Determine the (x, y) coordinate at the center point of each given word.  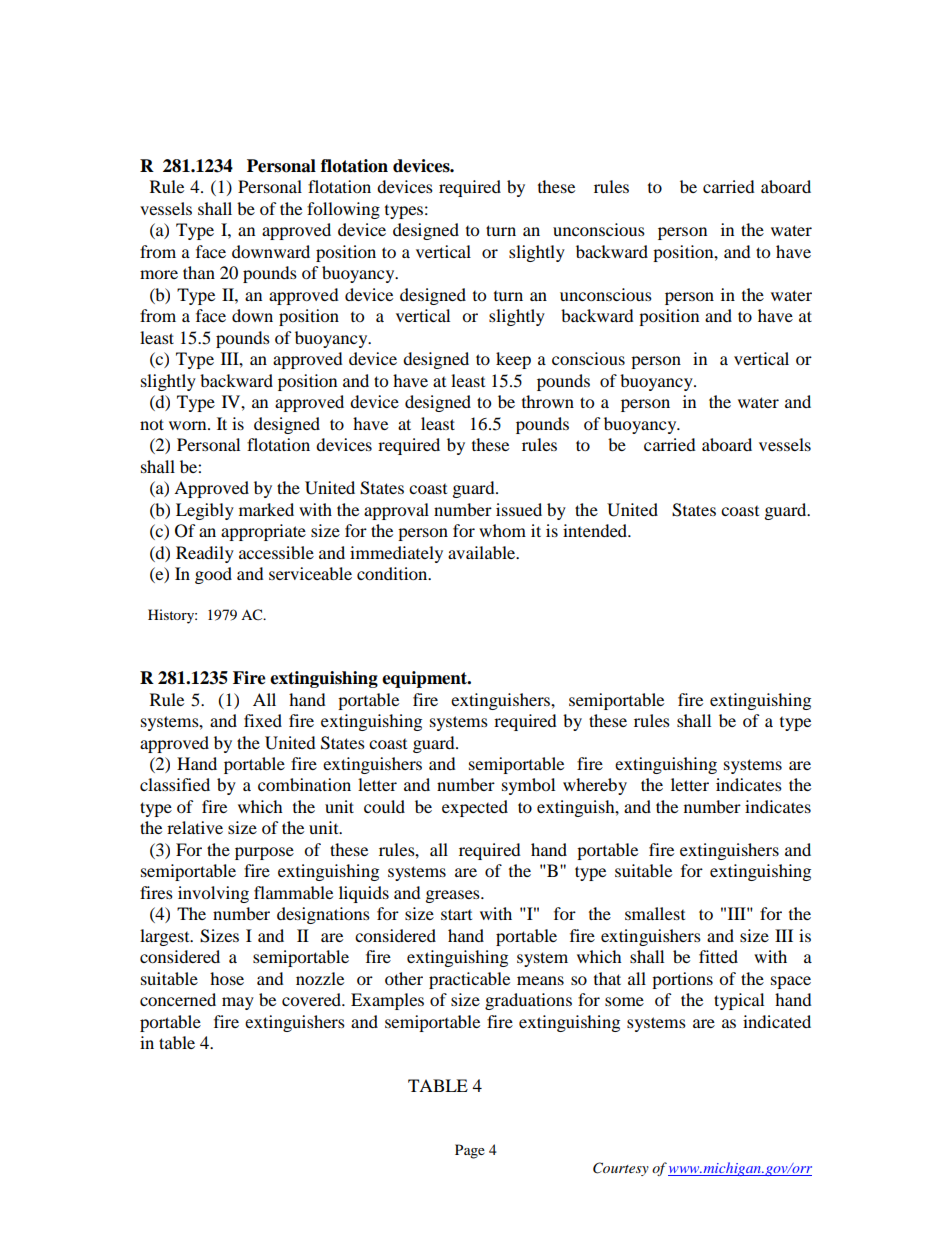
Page (470, 1151)
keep (513, 360)
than (199, 272)
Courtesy (621, 1169)
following (343, 210)
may (238, 1003)
